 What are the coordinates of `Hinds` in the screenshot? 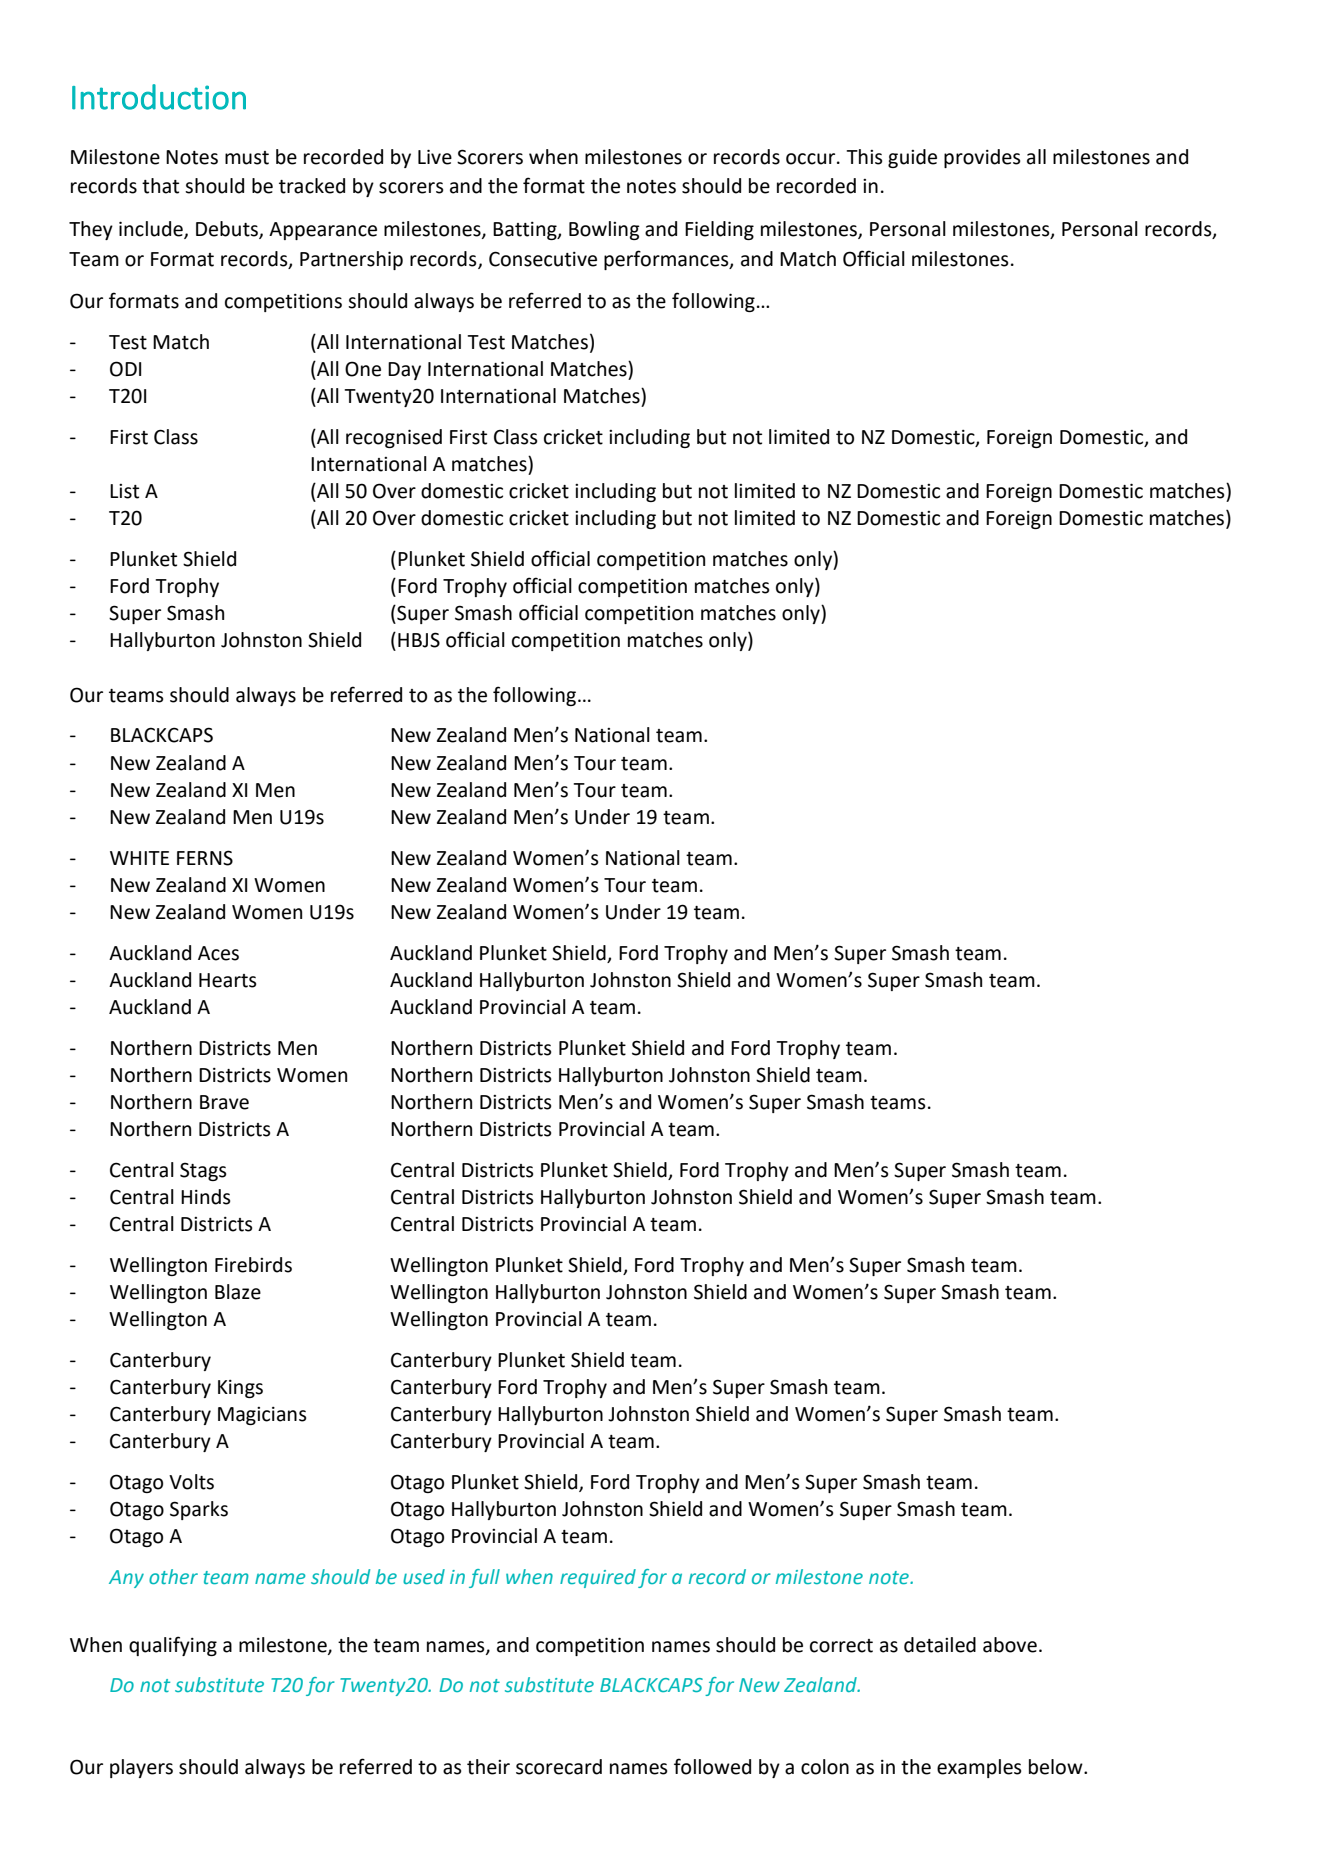 It's located at (206, 1197).
